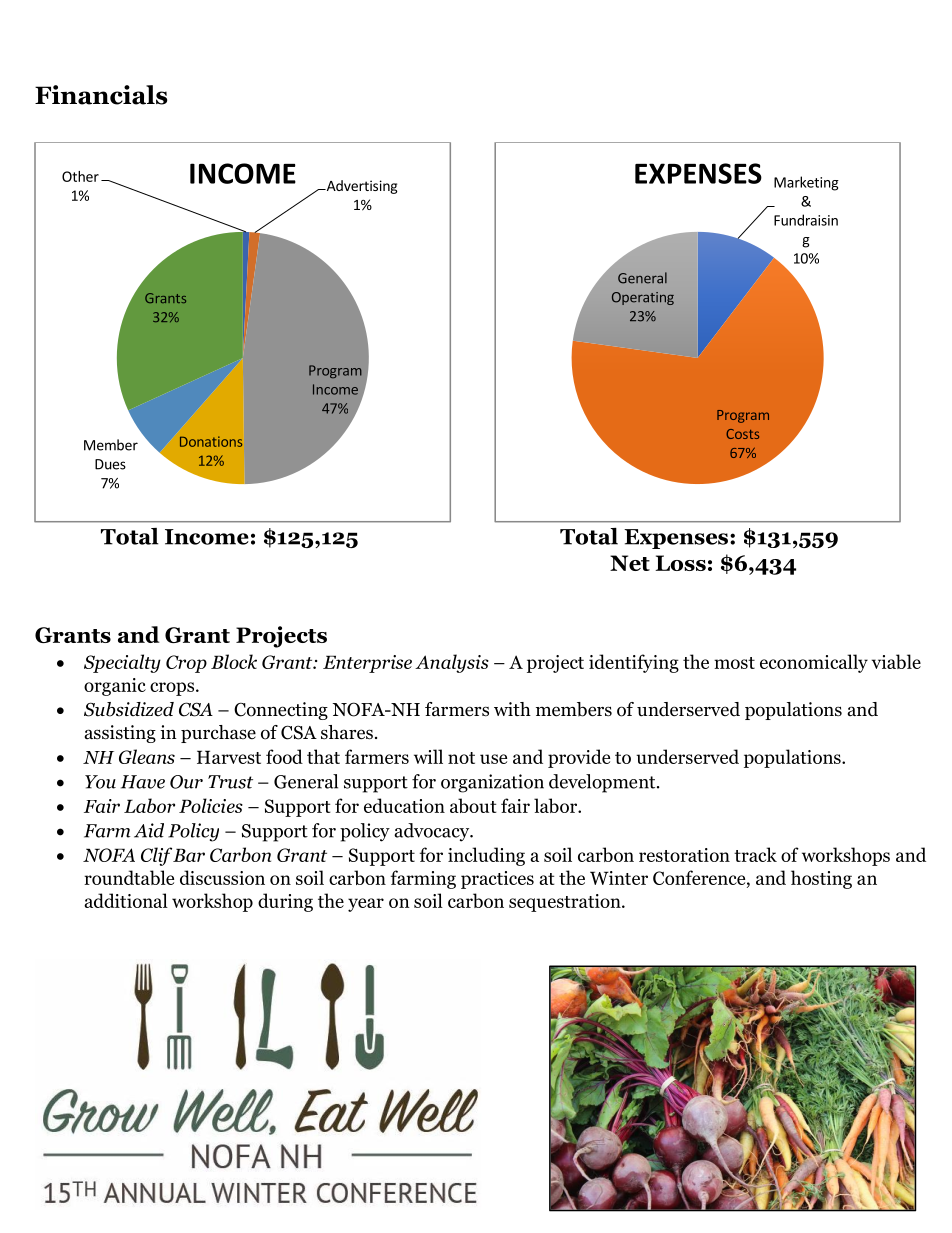 This screenshot has width=952, height=1233. What do you see at coordinates (101, 95) in the screenshot?
I see `Financials` at bounding box center [101, 95].
